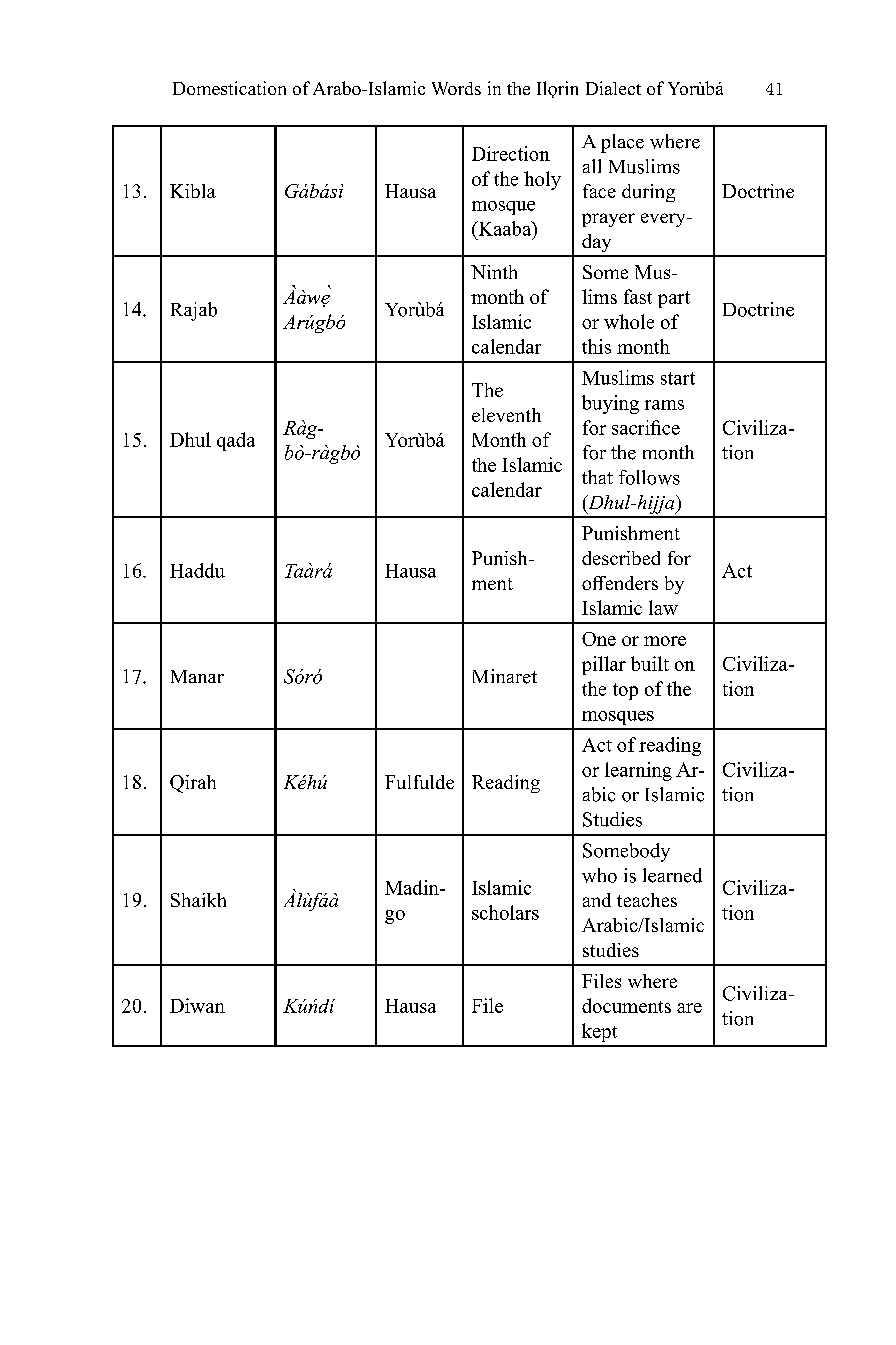 The image size is (896, 1345). Describe the element at coordinates (597, 900) in the screenshot. I see `and` at that location.
